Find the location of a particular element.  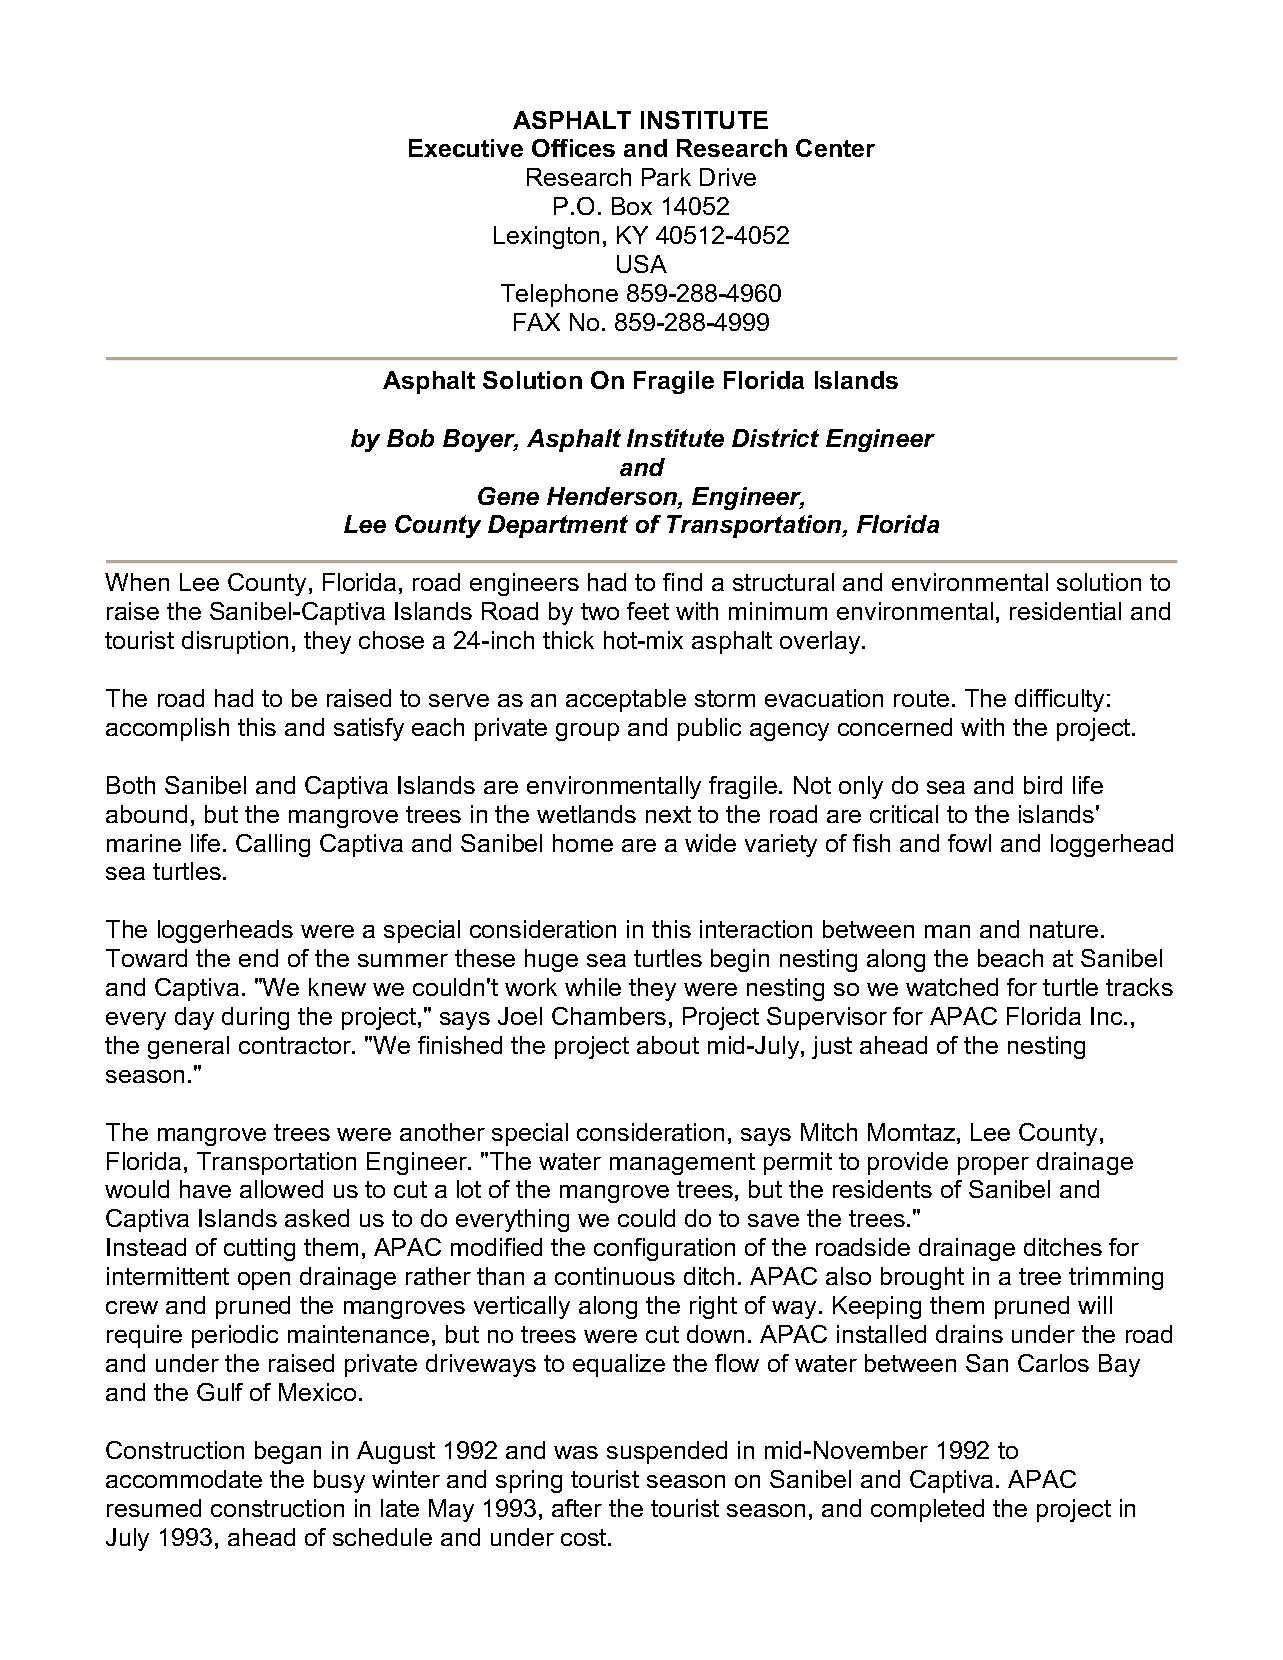

Department is located at coordinates (558, 526).
